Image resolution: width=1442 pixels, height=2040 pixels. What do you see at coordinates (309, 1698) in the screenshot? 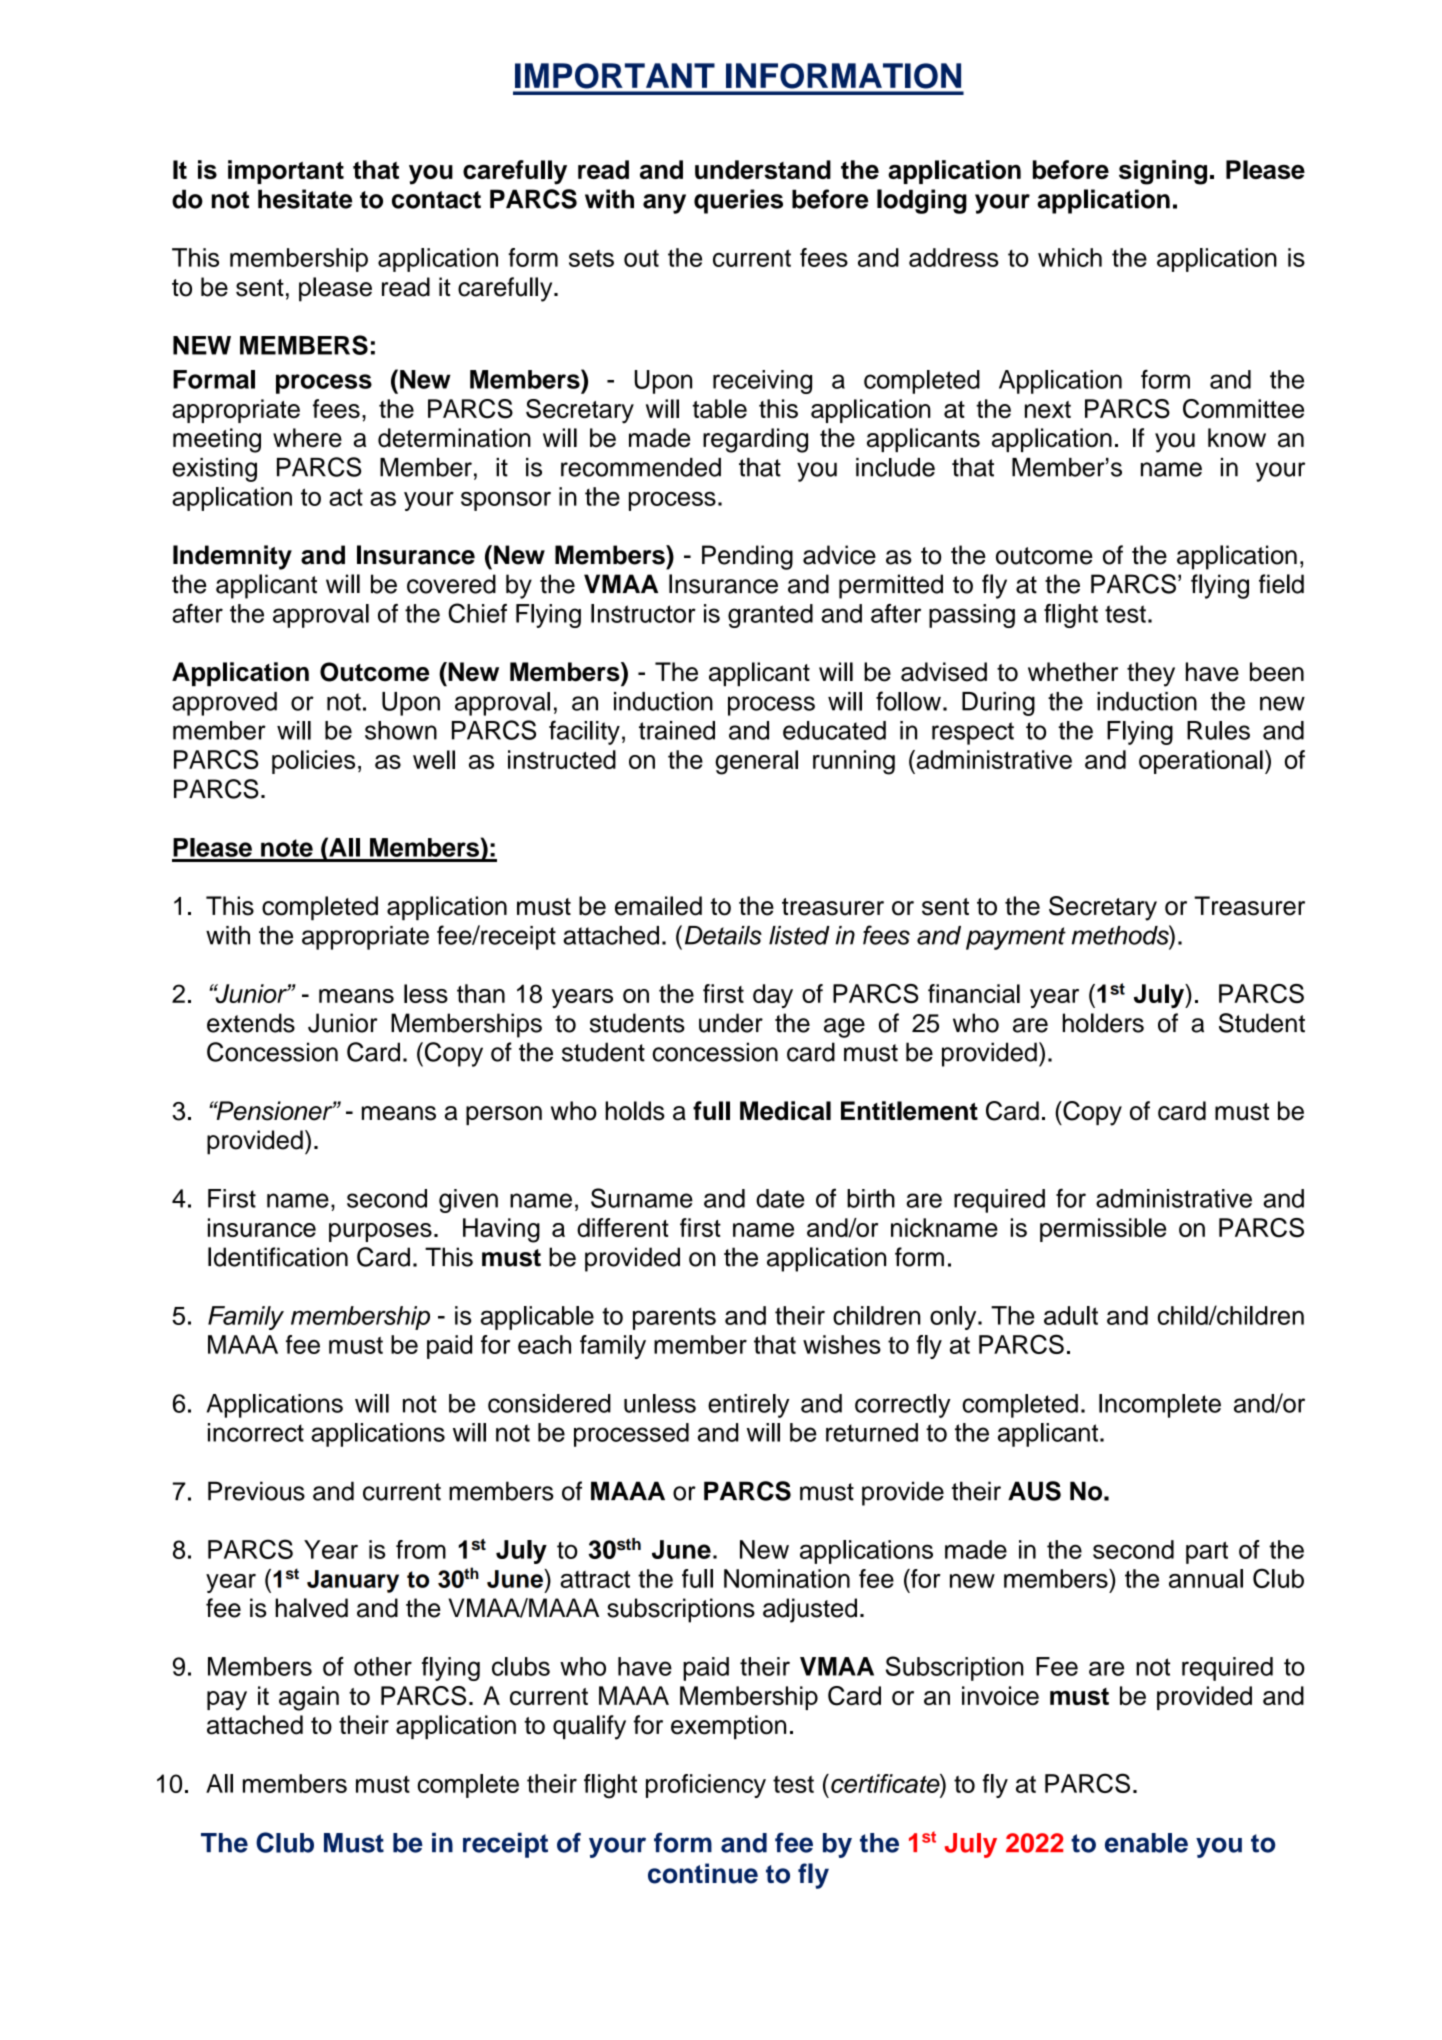
I see `again` at bounding box center [309, 1698].
